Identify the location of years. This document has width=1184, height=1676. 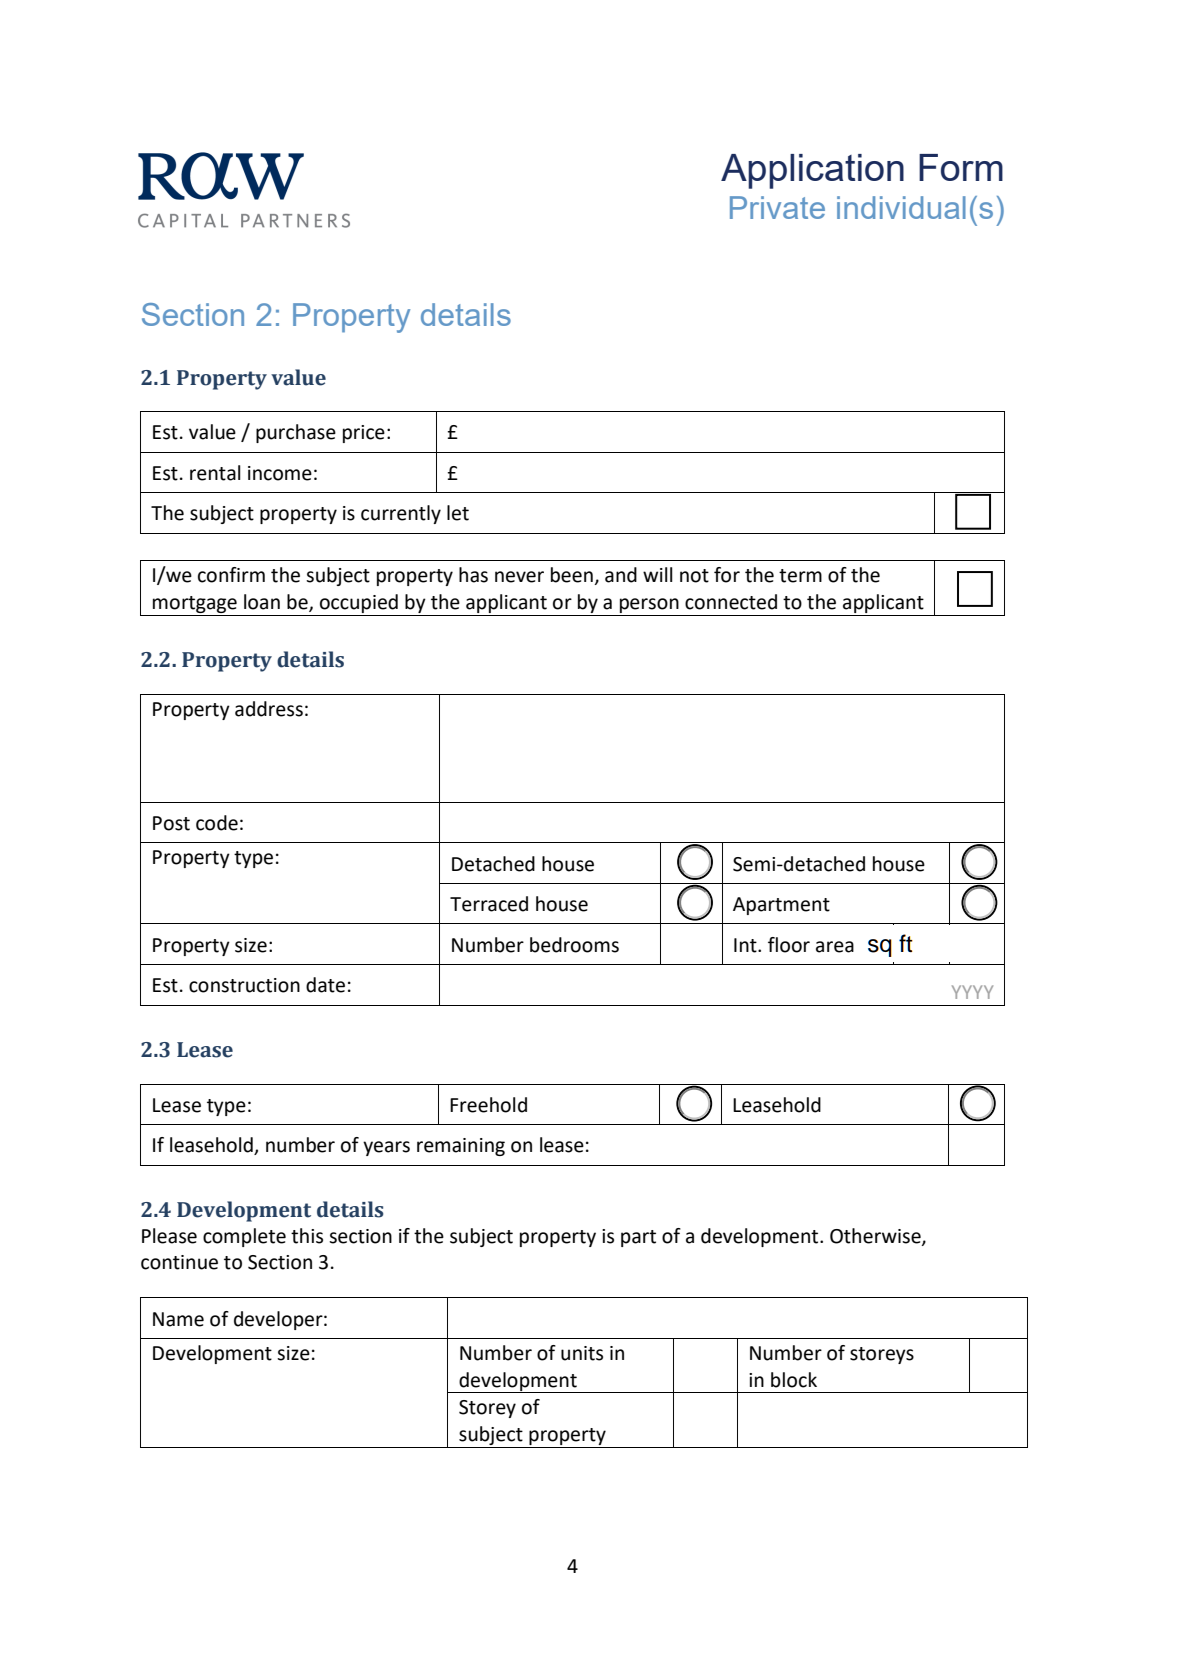
(386, 1148).
